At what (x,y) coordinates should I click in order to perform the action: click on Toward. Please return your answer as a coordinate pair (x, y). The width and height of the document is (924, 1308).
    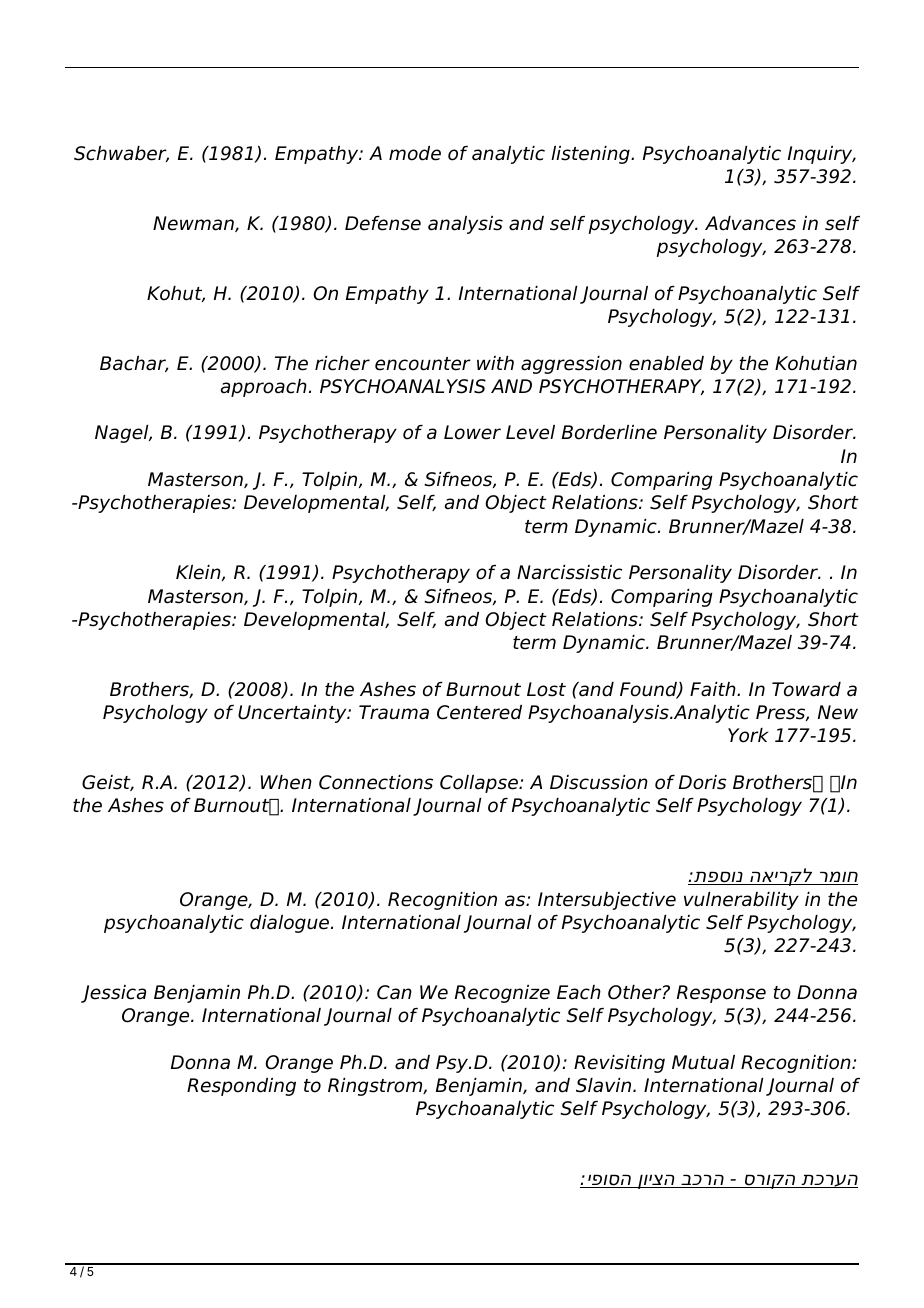
    Looking at the image, I should click on (806, 689).
